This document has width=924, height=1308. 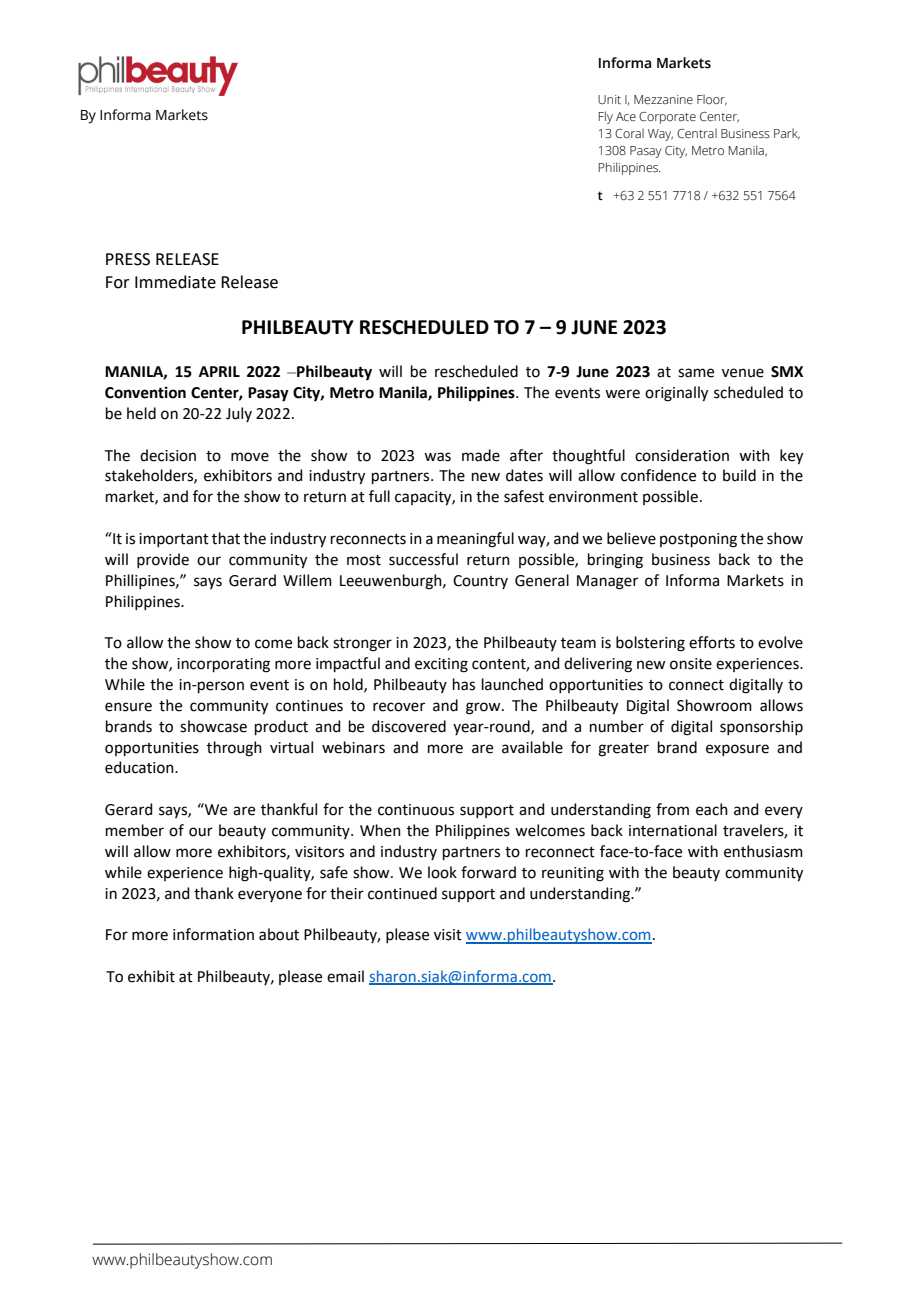 What do you see at coordinates (697, 133) in the document?
I see `Central` at bounding box center [697, 133].
